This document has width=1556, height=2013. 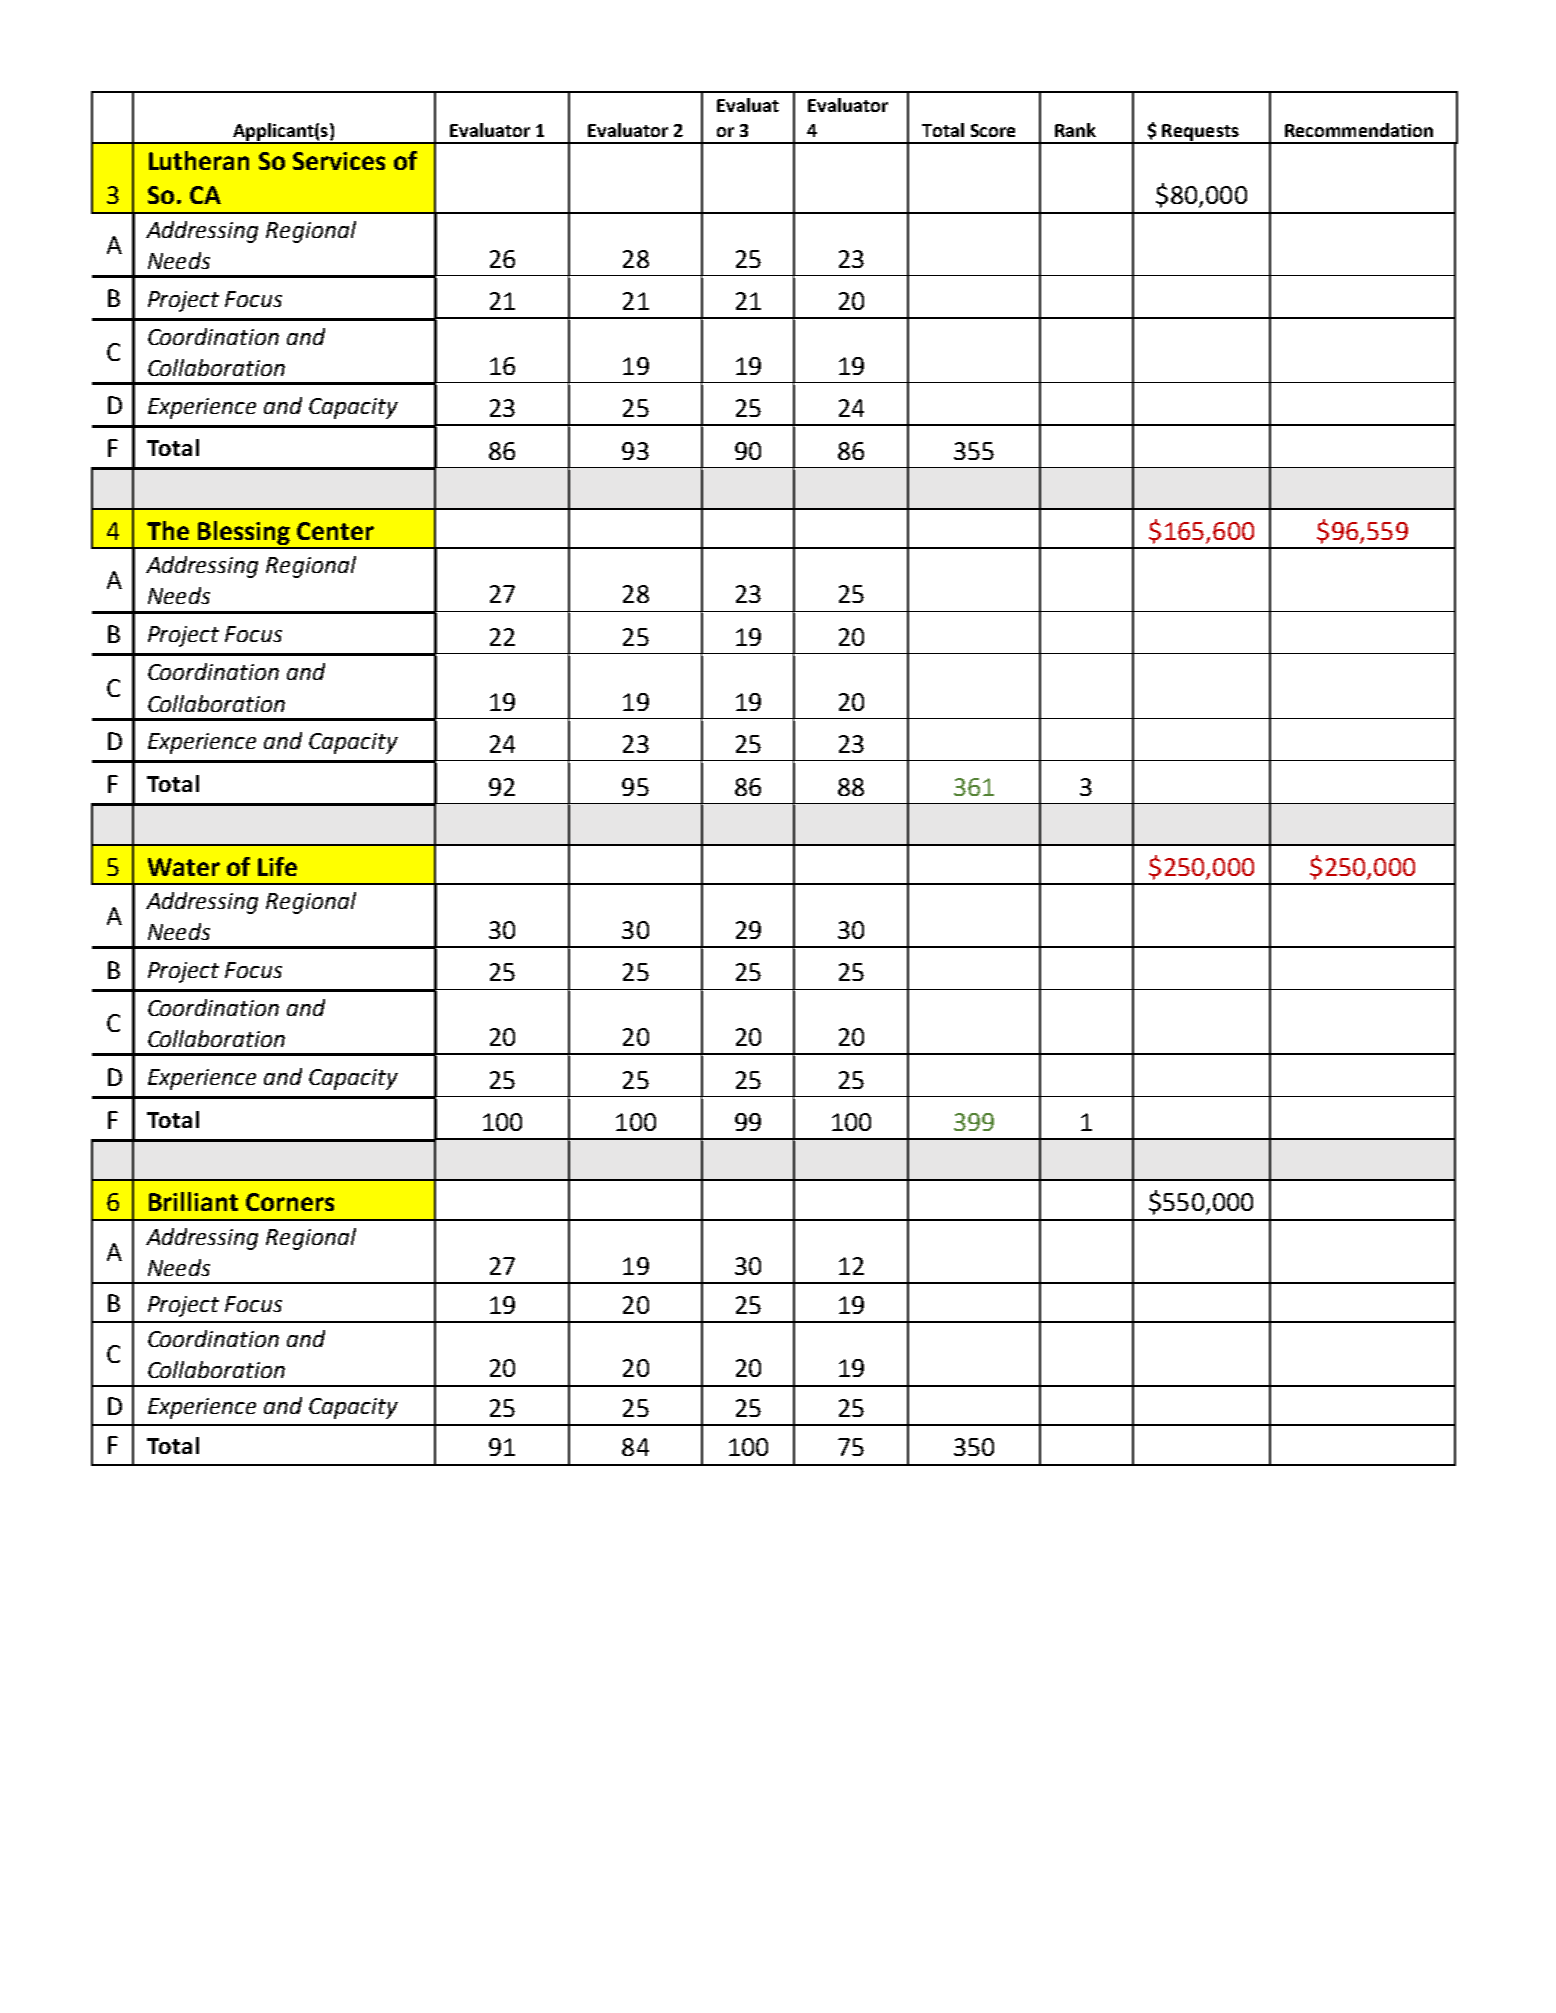 What do you see at coordinates (277, 866) in the document?
I see `Life` at bounding box center [277, 866].
